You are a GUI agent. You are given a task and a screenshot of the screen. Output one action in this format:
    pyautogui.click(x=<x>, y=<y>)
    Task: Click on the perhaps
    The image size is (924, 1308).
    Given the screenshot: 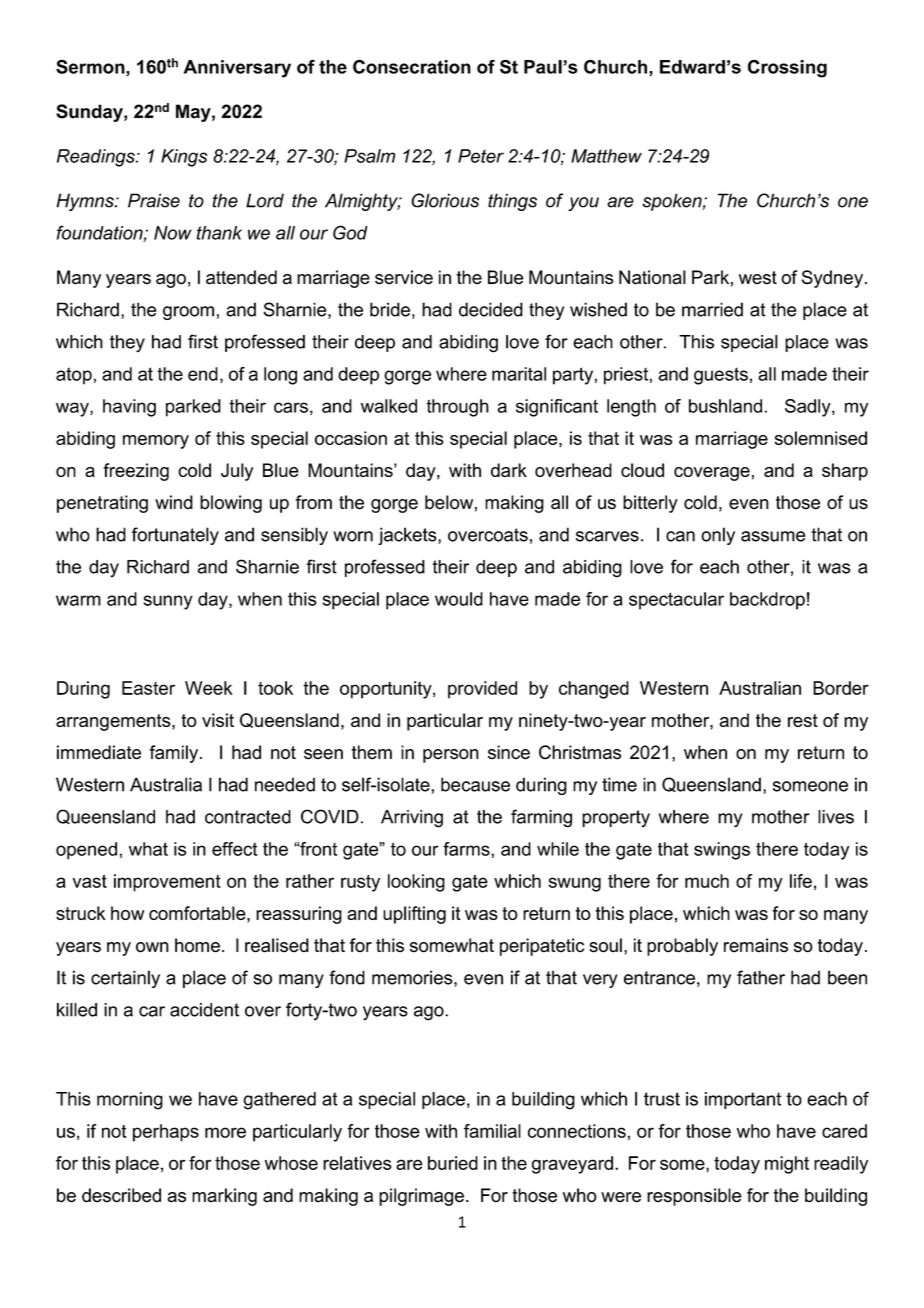 What is the action you would take?
    pyautogui.click(x=166, y=1133)
